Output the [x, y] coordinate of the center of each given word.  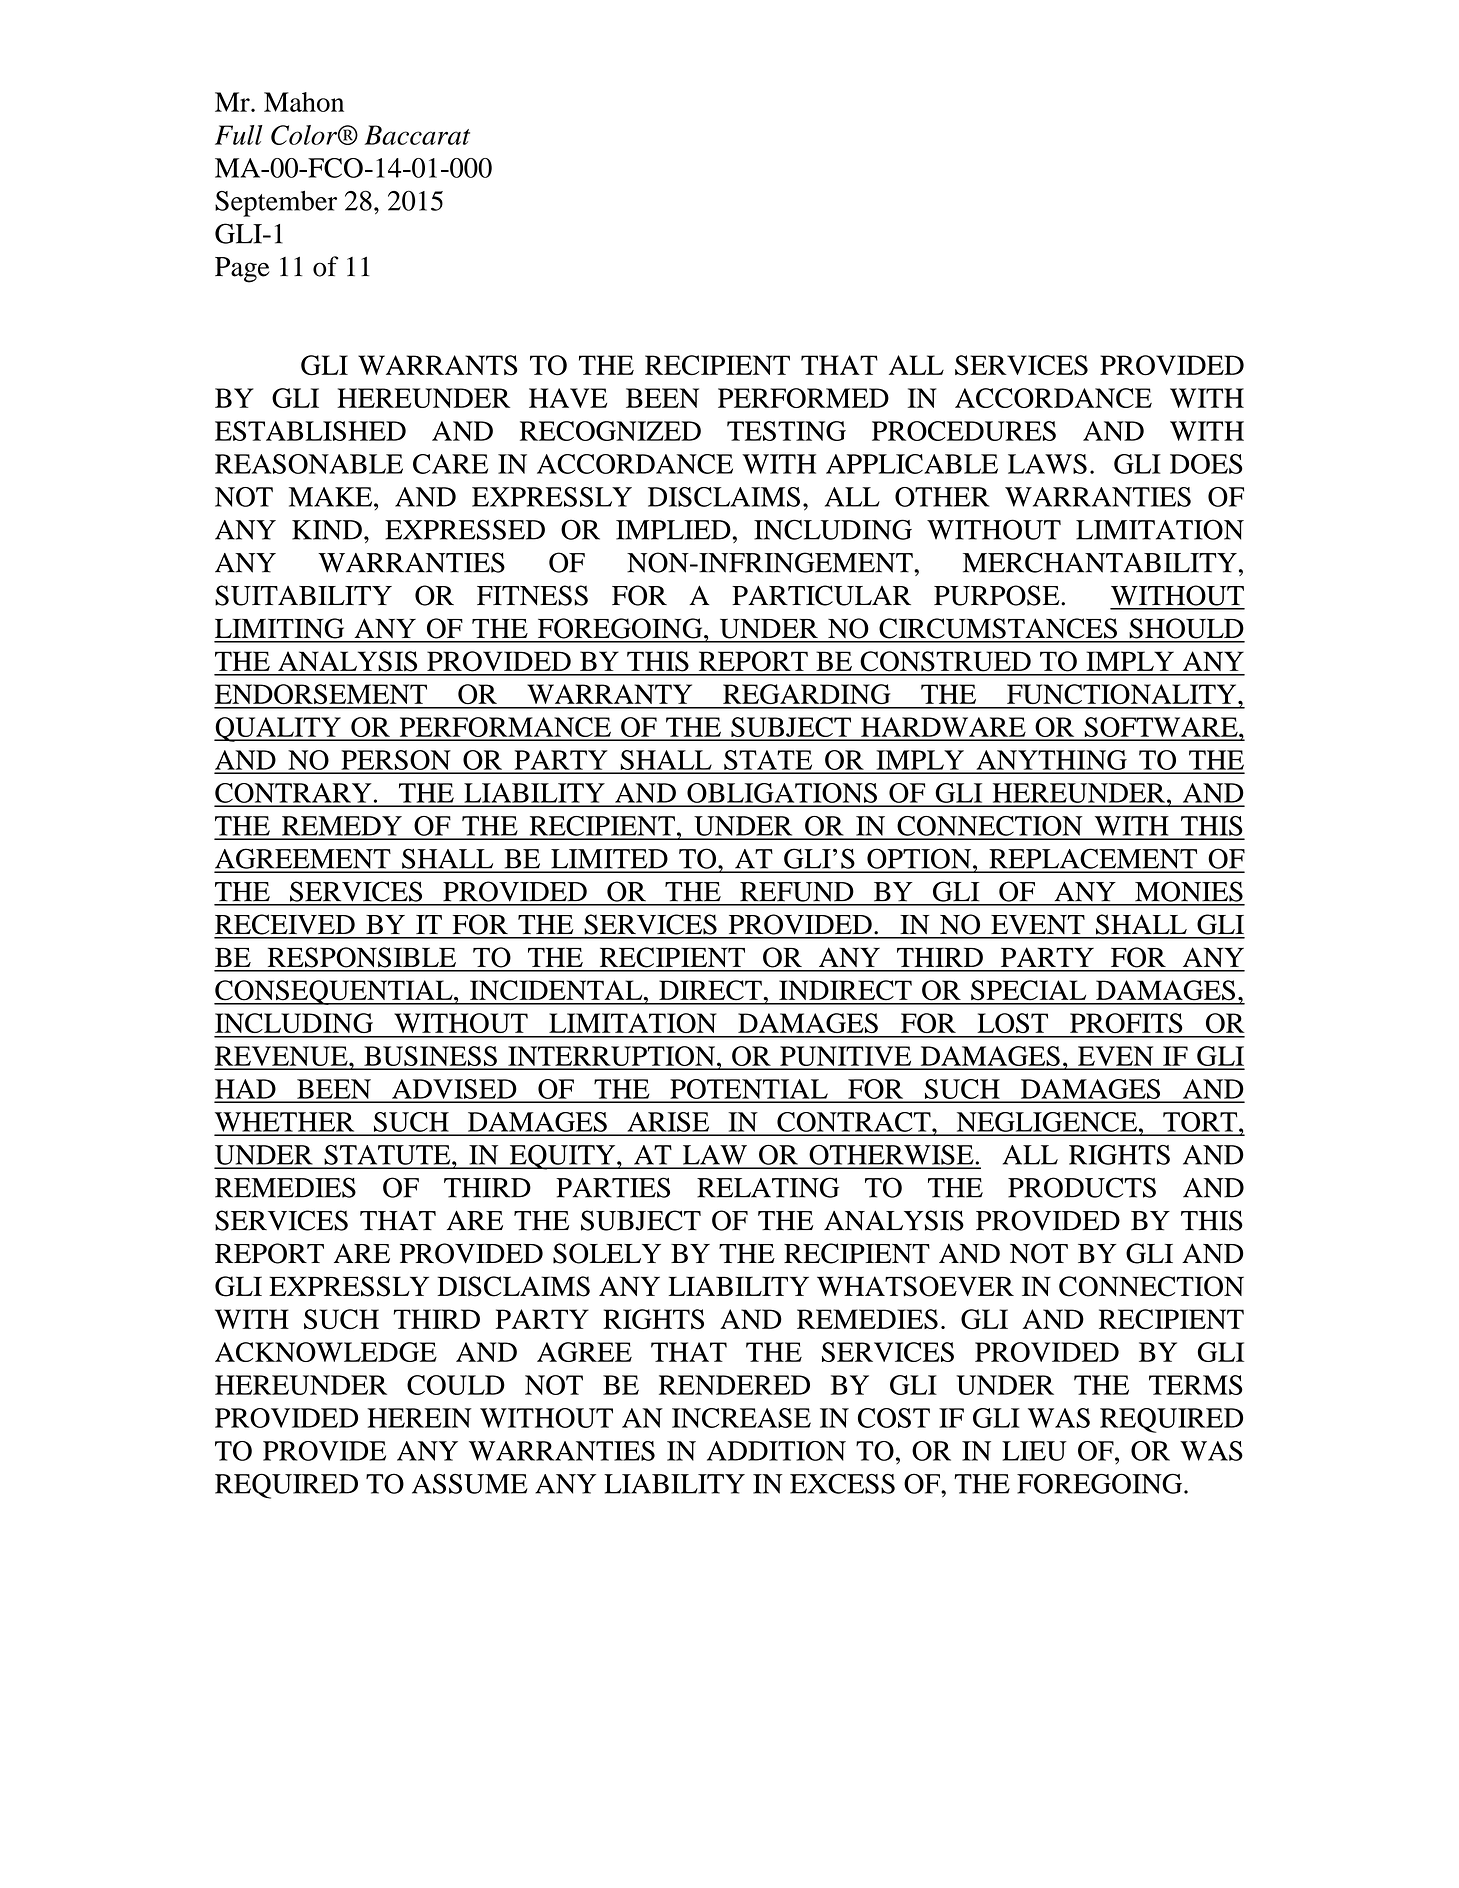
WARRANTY [609, 694]
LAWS [1047, 464]
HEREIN [419, 1418]
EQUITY [562, 1157]
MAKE [332, 497]
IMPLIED [673, 530]
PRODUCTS [1082, 1187]
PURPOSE [998, 595]
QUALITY [278, 729]
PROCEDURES [964, 431]
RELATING [768, 1187]
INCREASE [741, 1418]
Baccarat [417, 135]
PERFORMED [803, 398]
